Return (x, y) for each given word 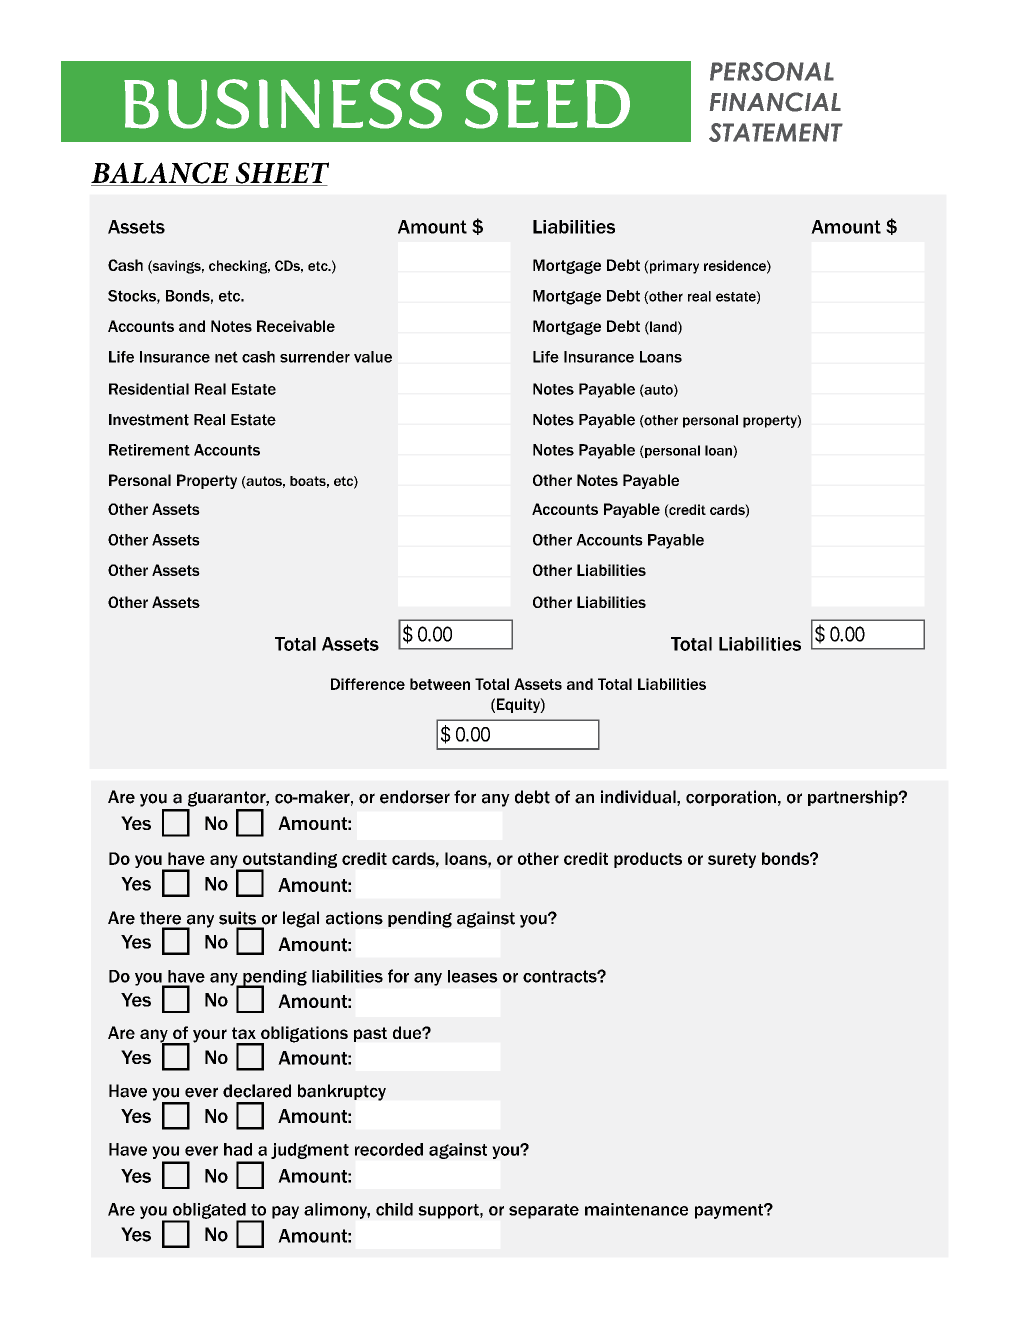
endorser (415, 797)
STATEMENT (776, 132)
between (440, 684)
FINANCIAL (775, 102)
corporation (731, 798)
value (373, 357)
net (226, 357)
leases (473, 976)
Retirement (149, 450)
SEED (547, 104)
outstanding (289, 861)
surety (732, 860)
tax (244, 1033)
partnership (854, 798)
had (238, 1149)
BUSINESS (283, 104)
